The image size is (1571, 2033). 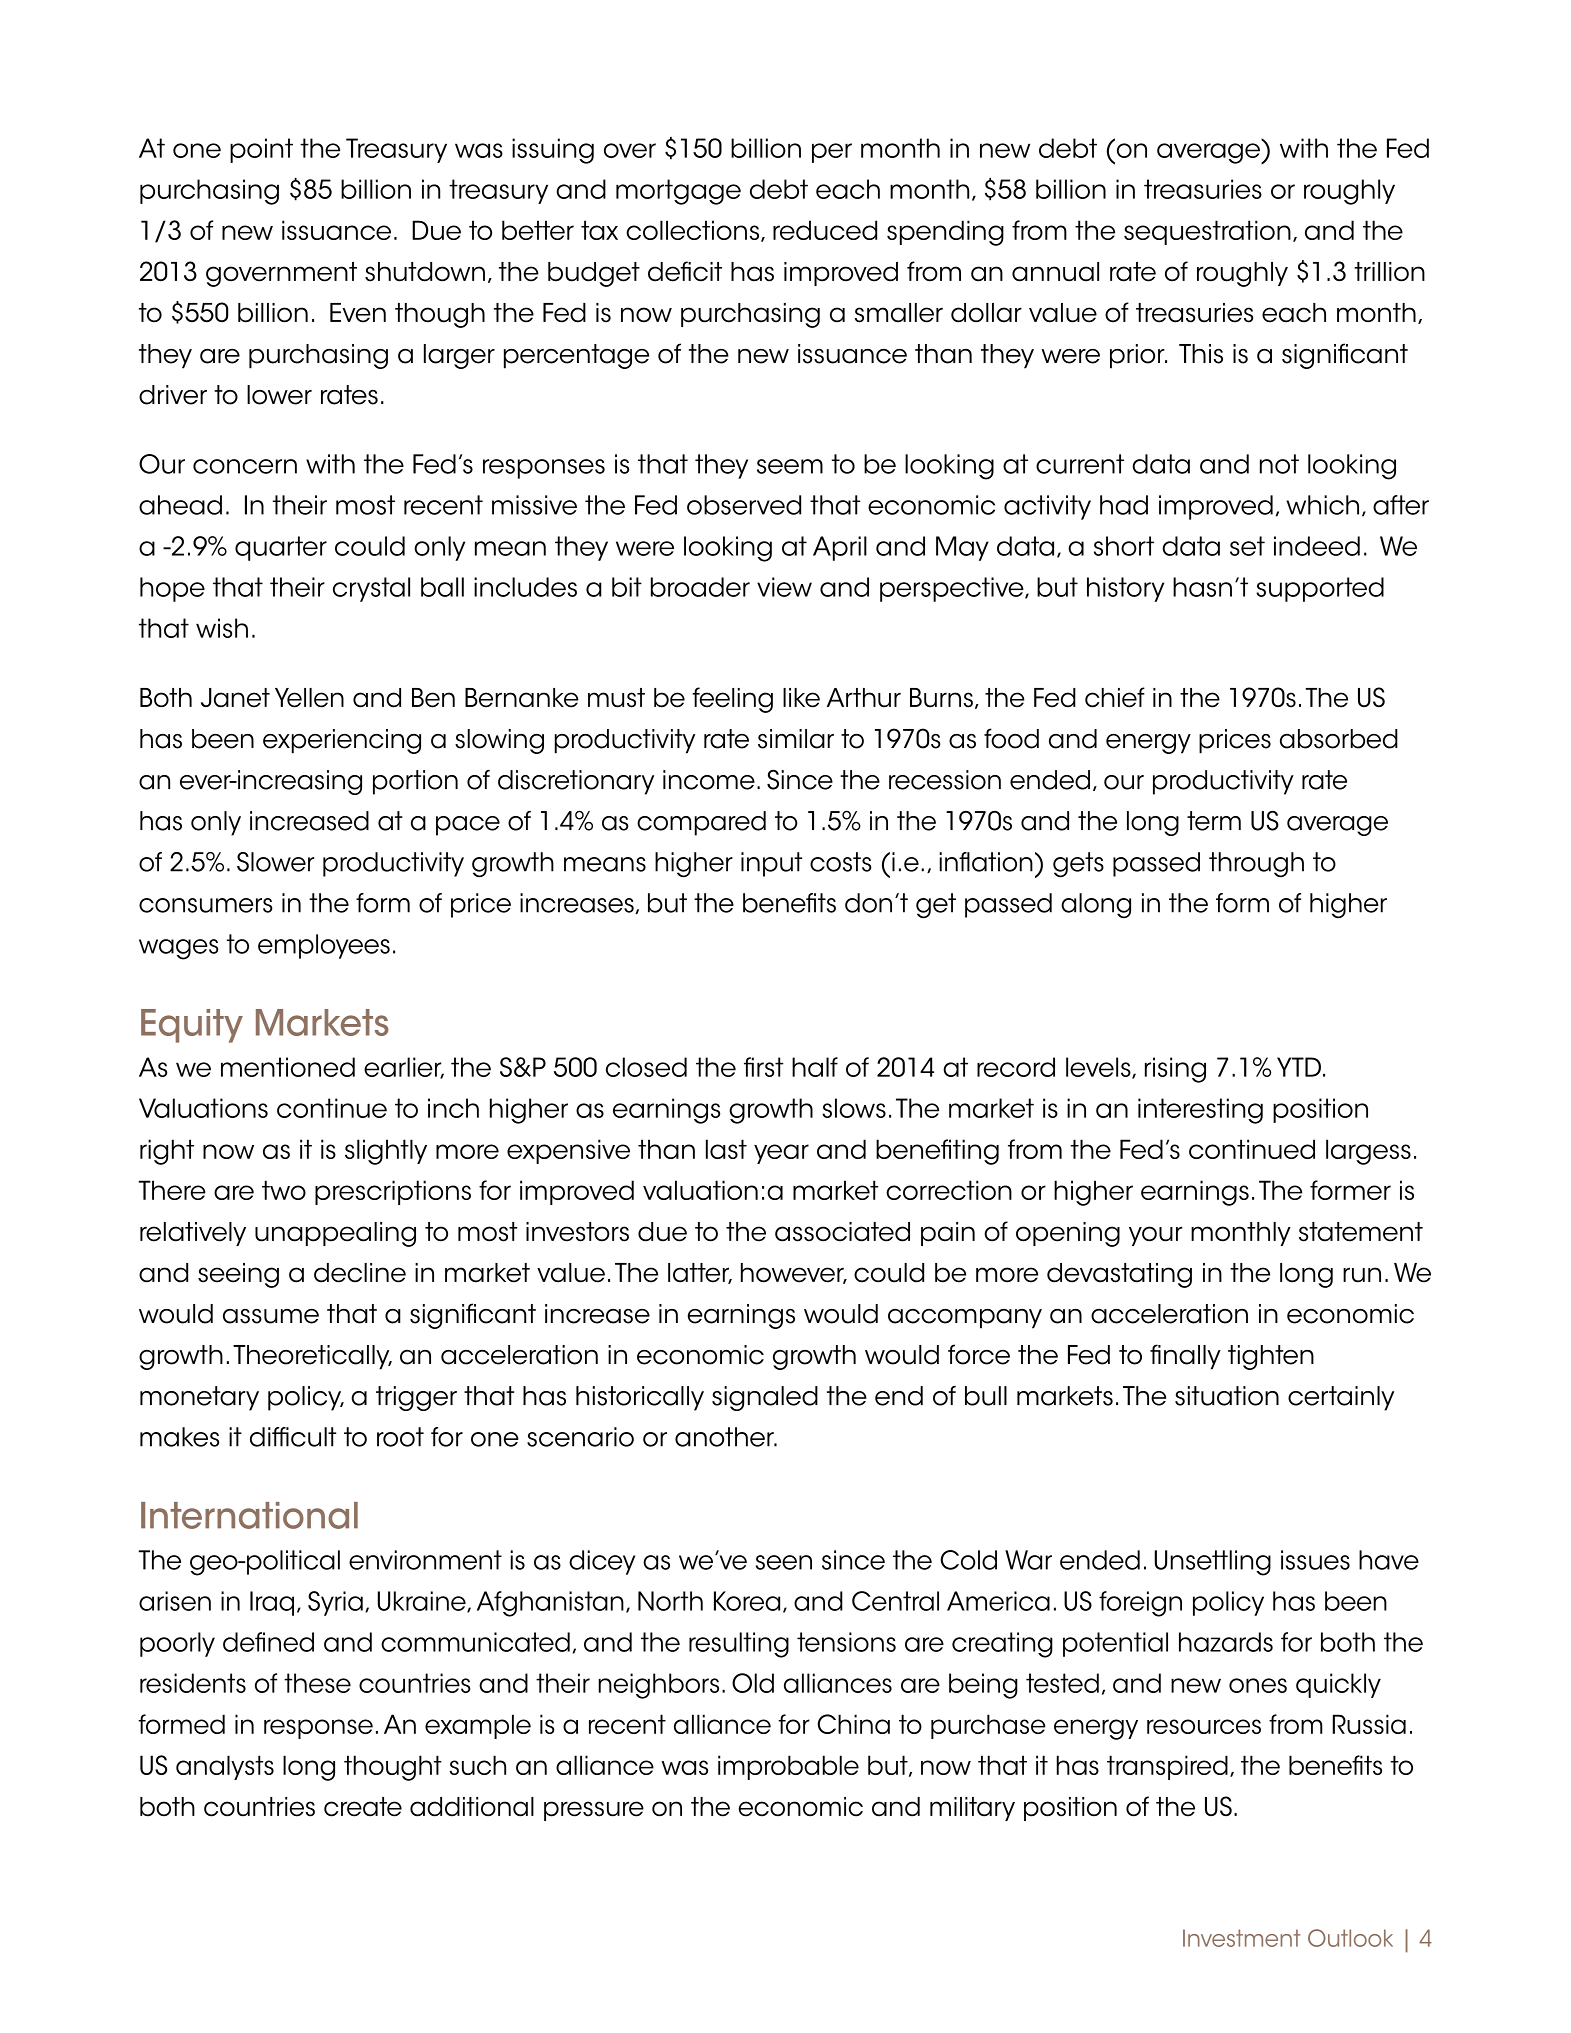 What do you see at coordinates (1299, 1067) in the screenshot?
I see `YTD` at bounding box center [1299, 1067].
